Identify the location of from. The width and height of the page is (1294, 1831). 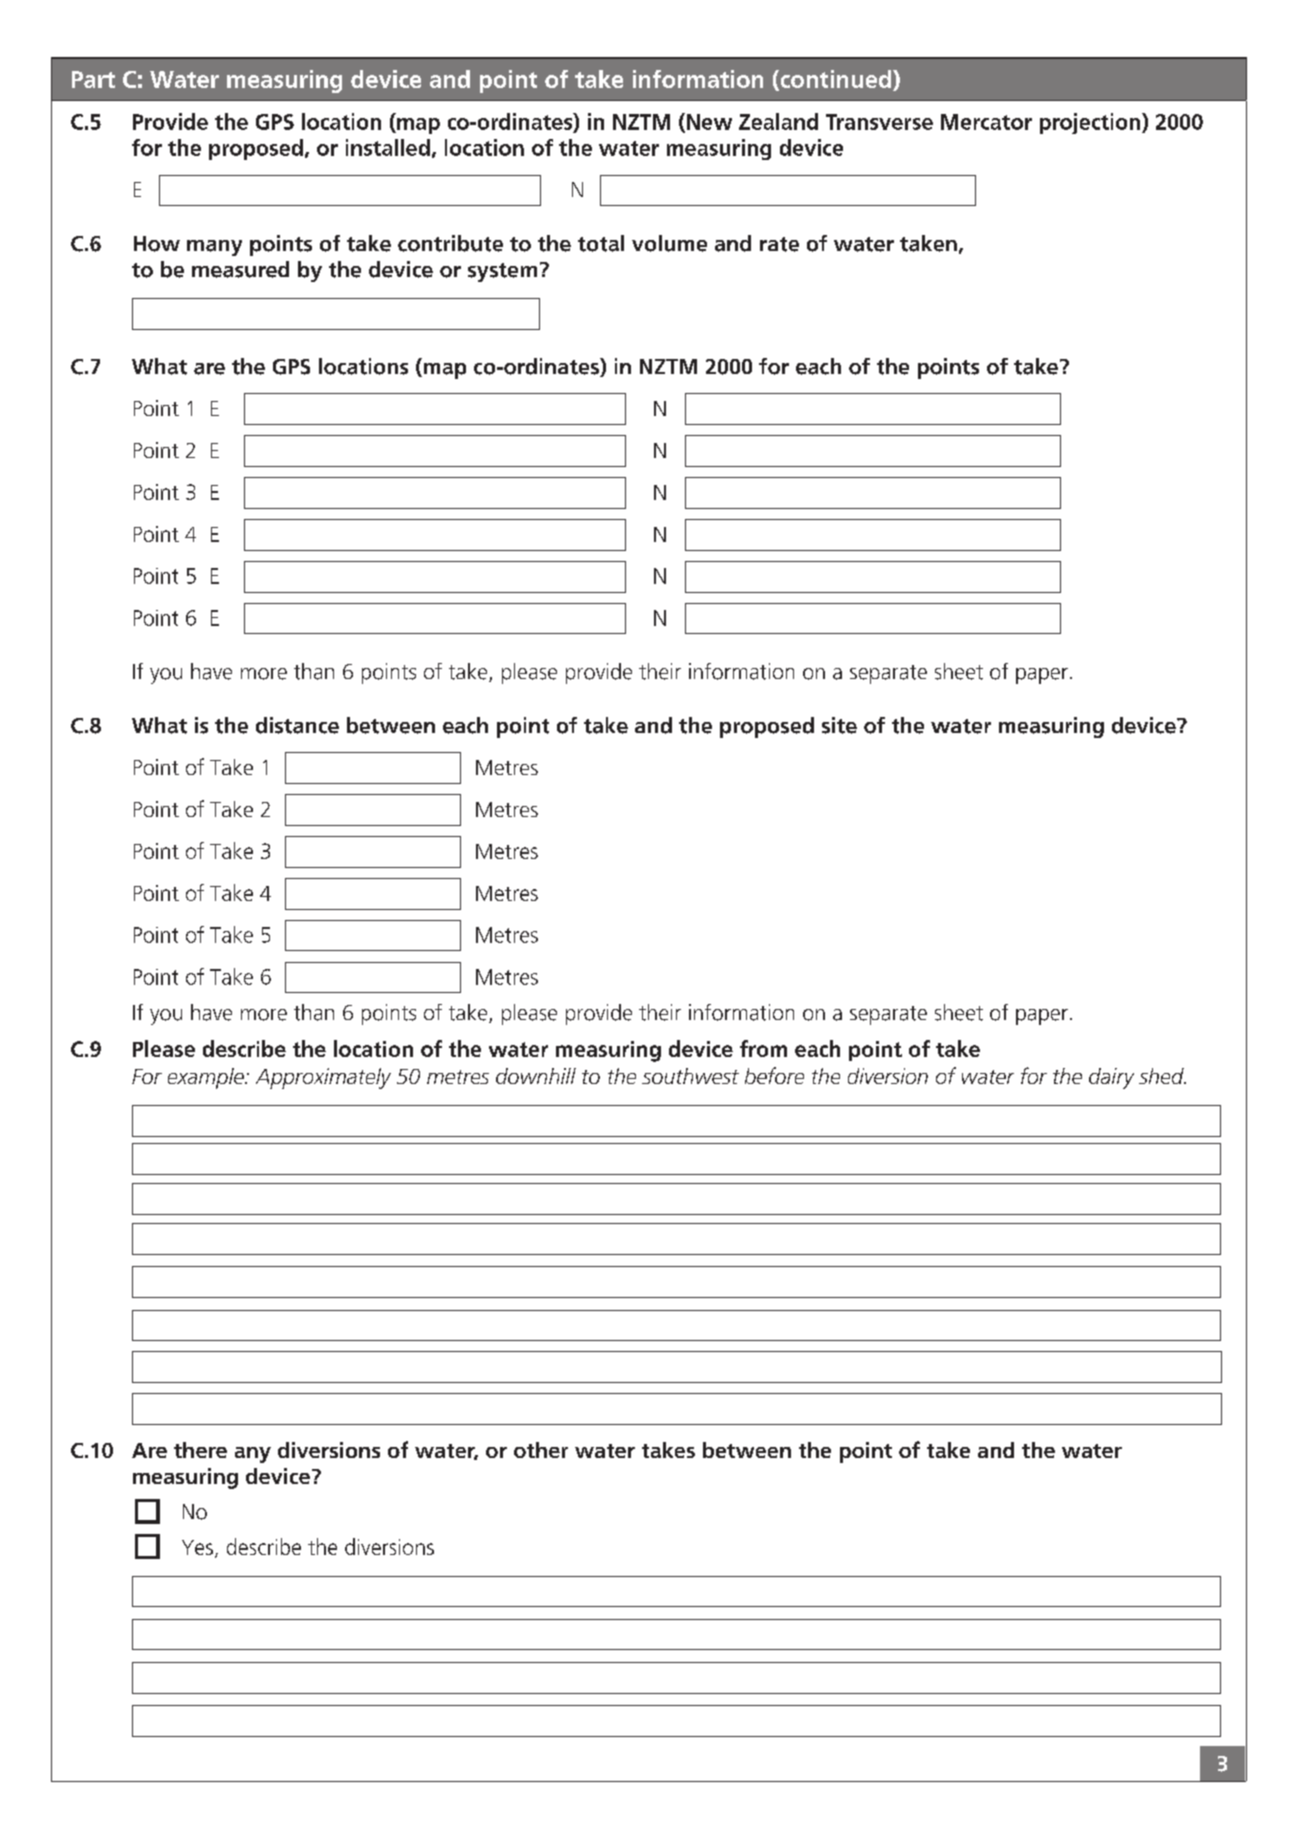
(763, 1048).
